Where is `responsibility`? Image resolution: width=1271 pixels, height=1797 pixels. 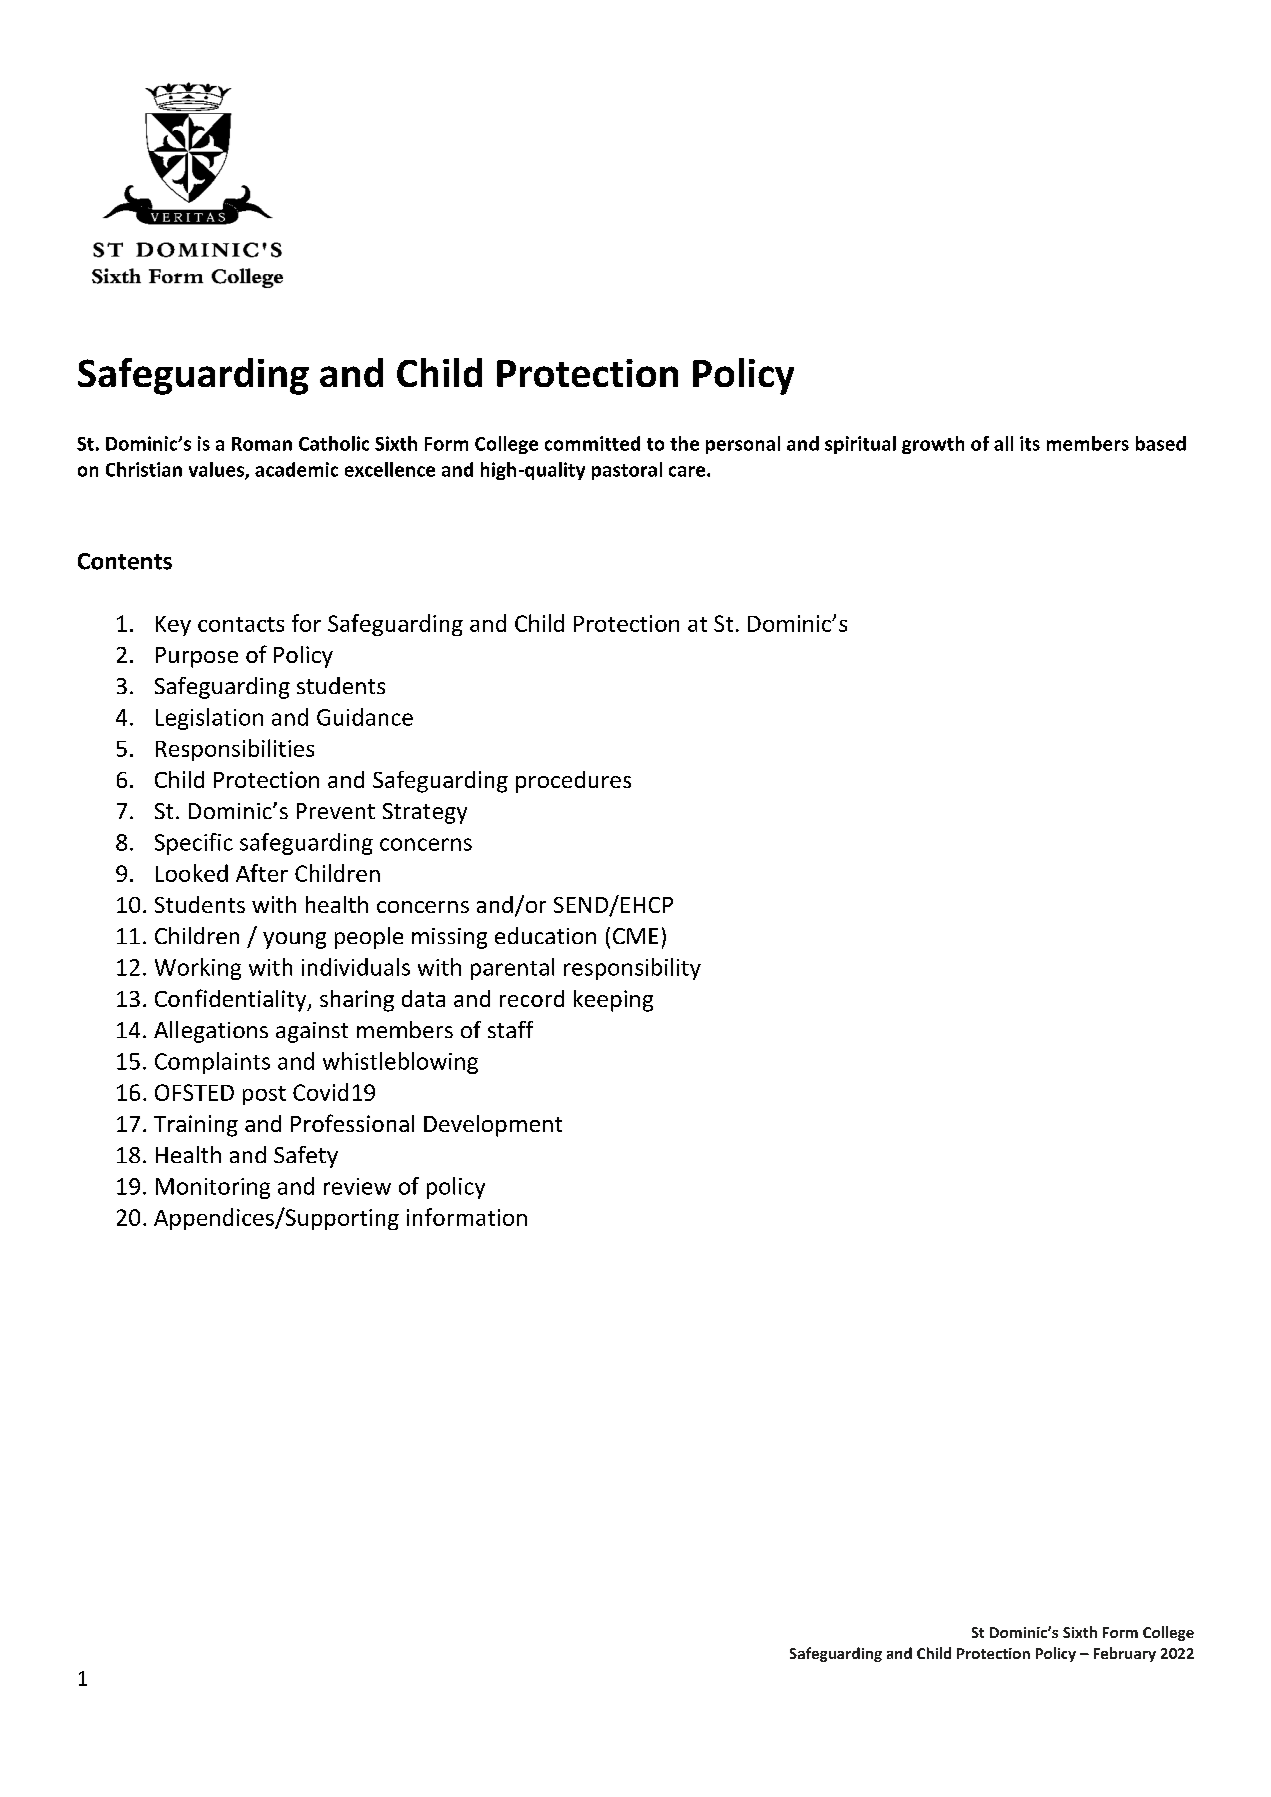
responsibility is located at coordinates (632, 969).
